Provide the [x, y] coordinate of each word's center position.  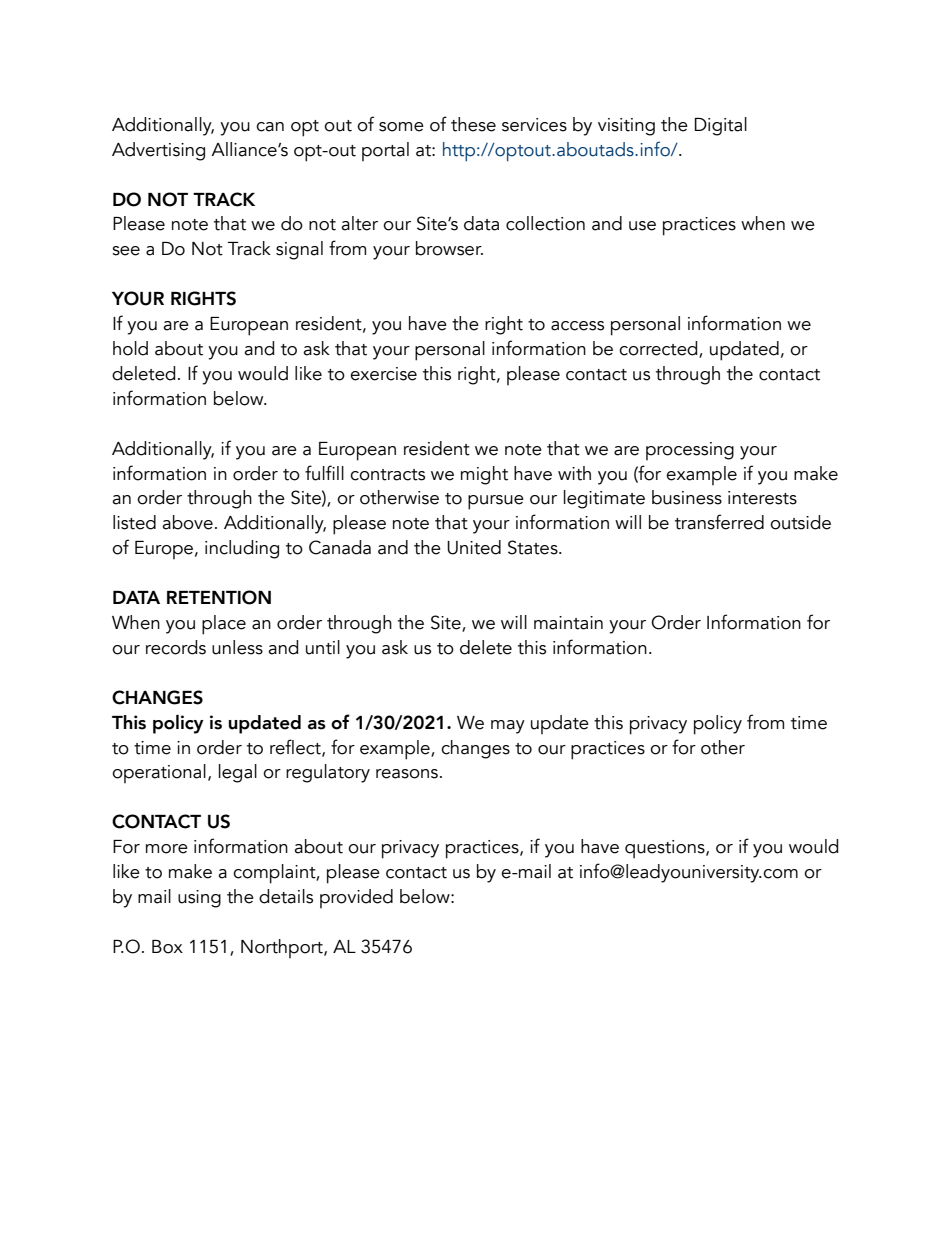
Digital [721, 126]
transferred [719, 522]
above [187, 522]
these [473, 124]
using [199, 899]
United [474, 547]
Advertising [158, 151]
